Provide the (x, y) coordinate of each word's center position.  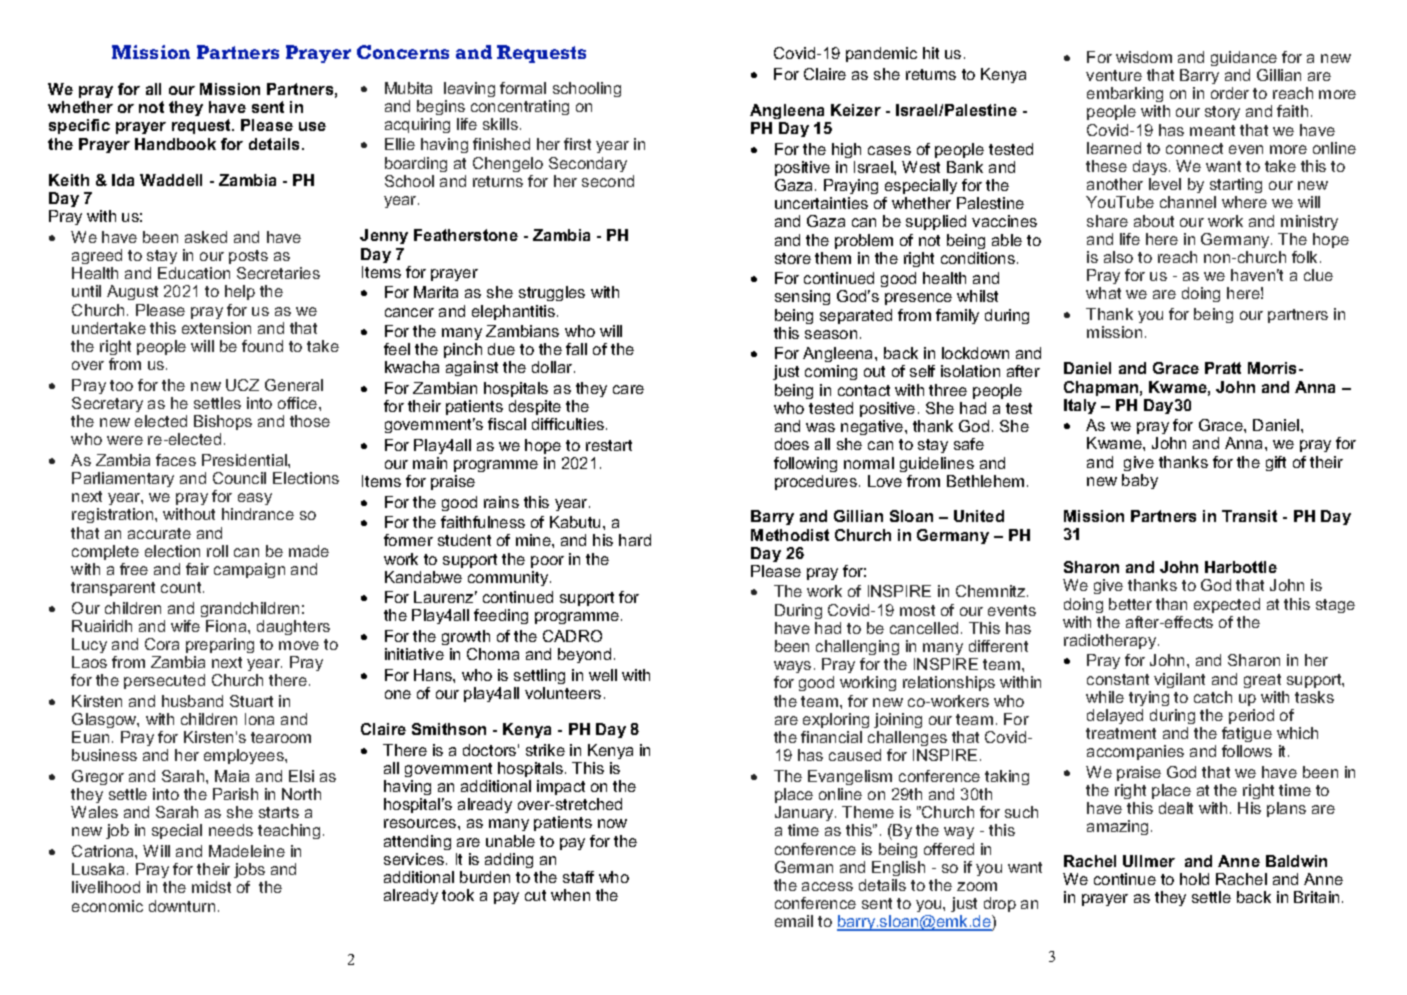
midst (211, 887)
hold (1194, 879)
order (1230, 93)
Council (239, 478)
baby (1140, 481)
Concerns (403, 52)
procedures (816, 482)
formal (523, 88)
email (794, 921)
